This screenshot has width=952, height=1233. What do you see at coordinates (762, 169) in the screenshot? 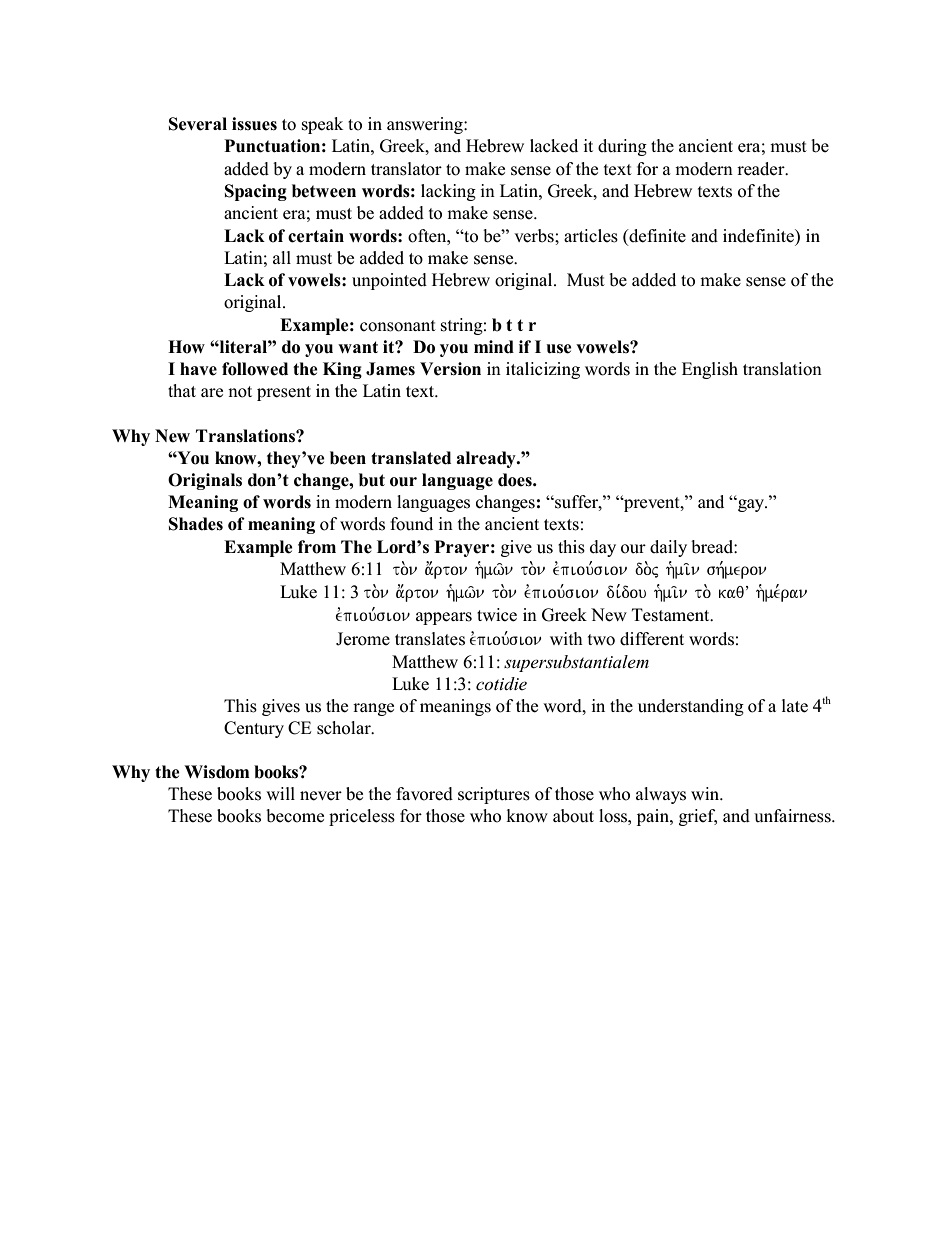
I see `reader` at bounding box center [762, 169].
